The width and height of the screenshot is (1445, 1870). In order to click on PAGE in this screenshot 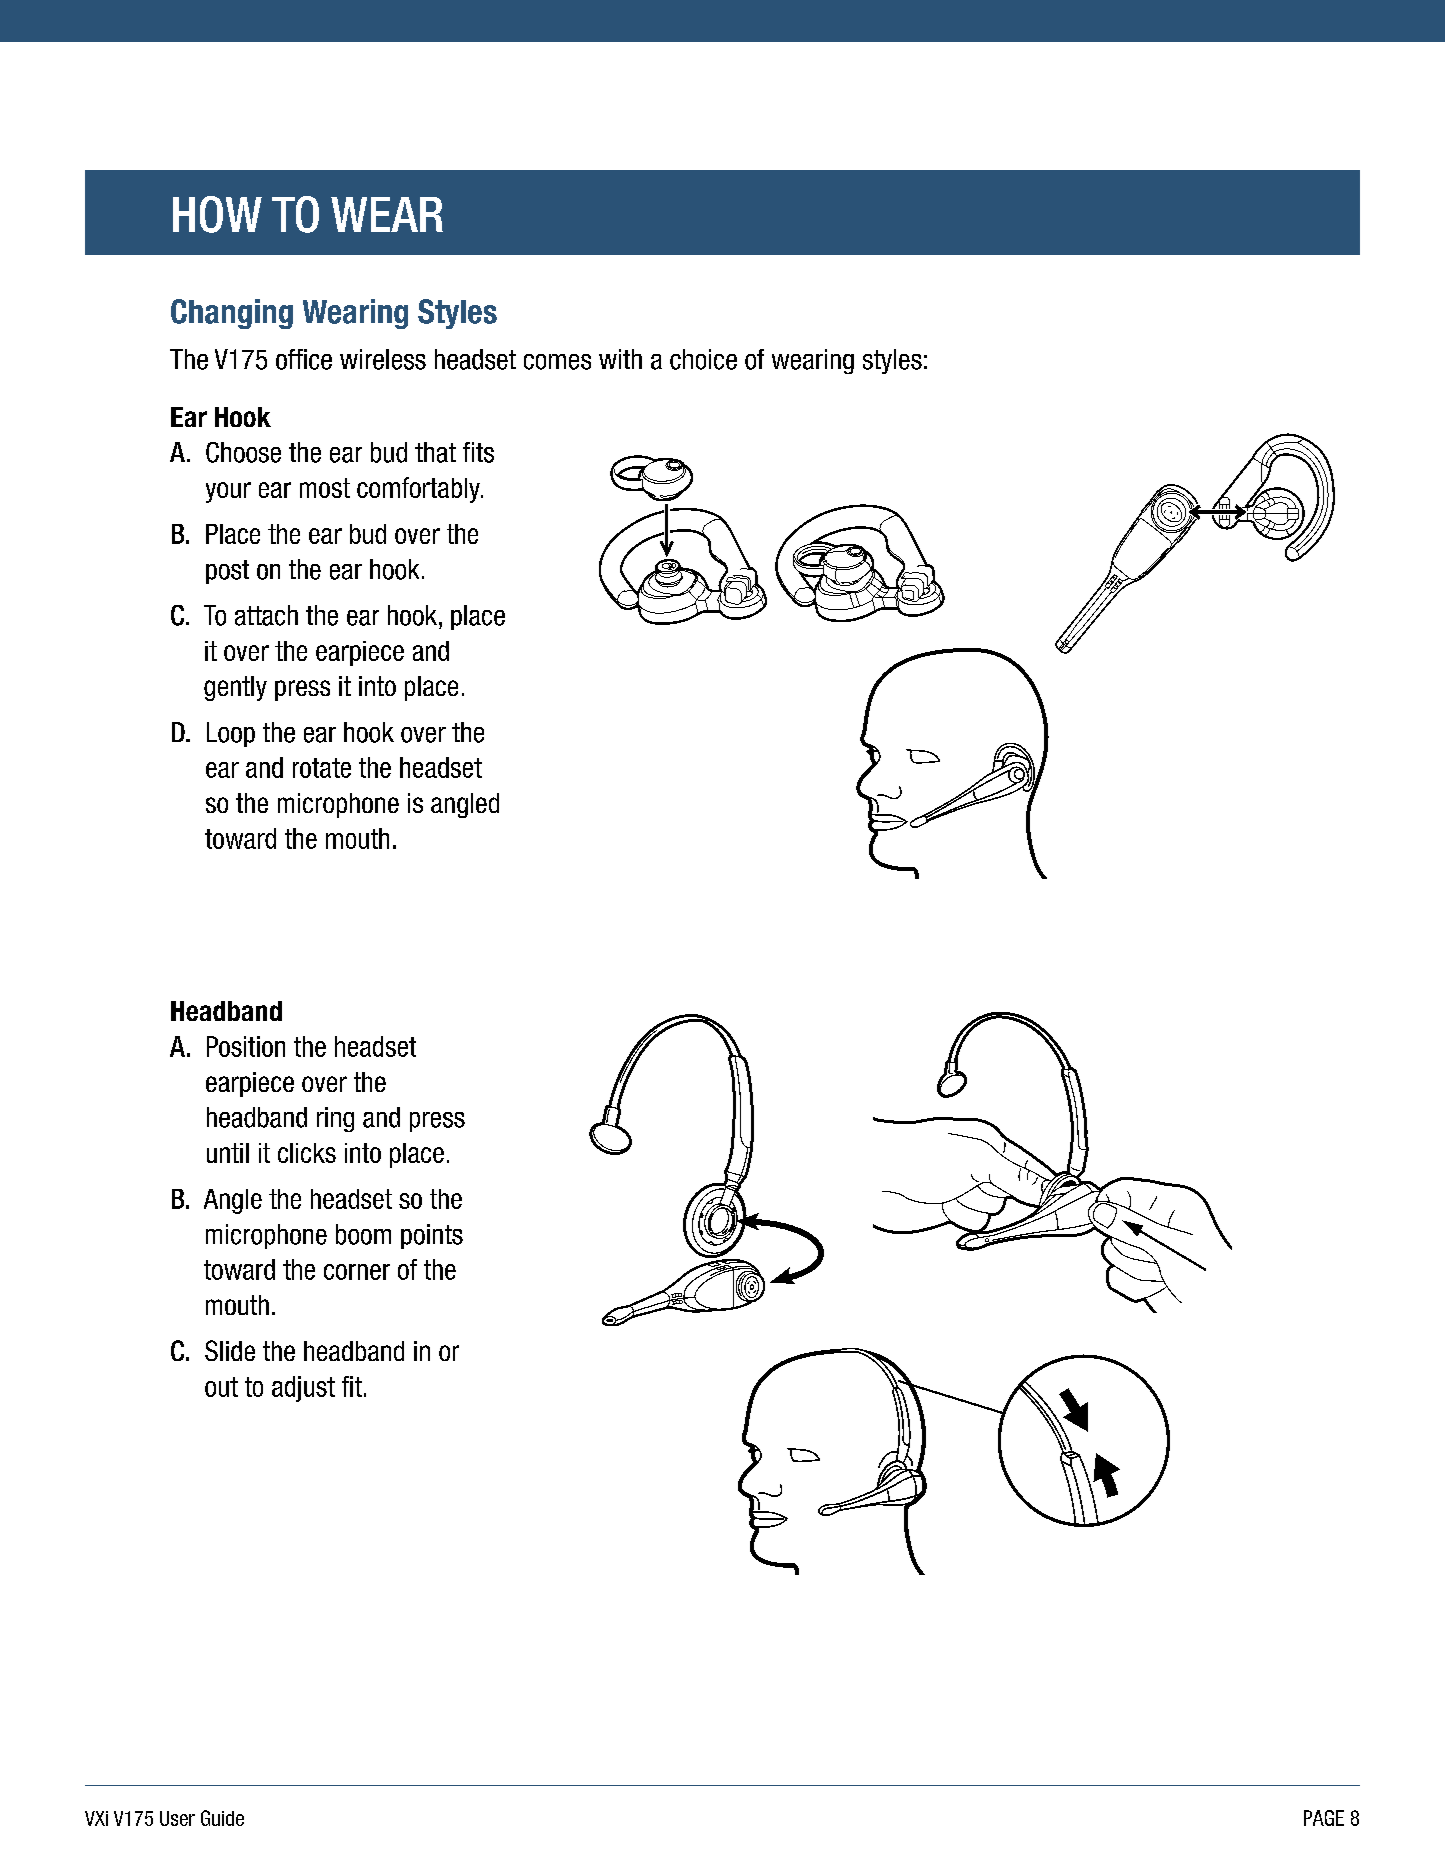, I will do `click(1324, 1818)`.
